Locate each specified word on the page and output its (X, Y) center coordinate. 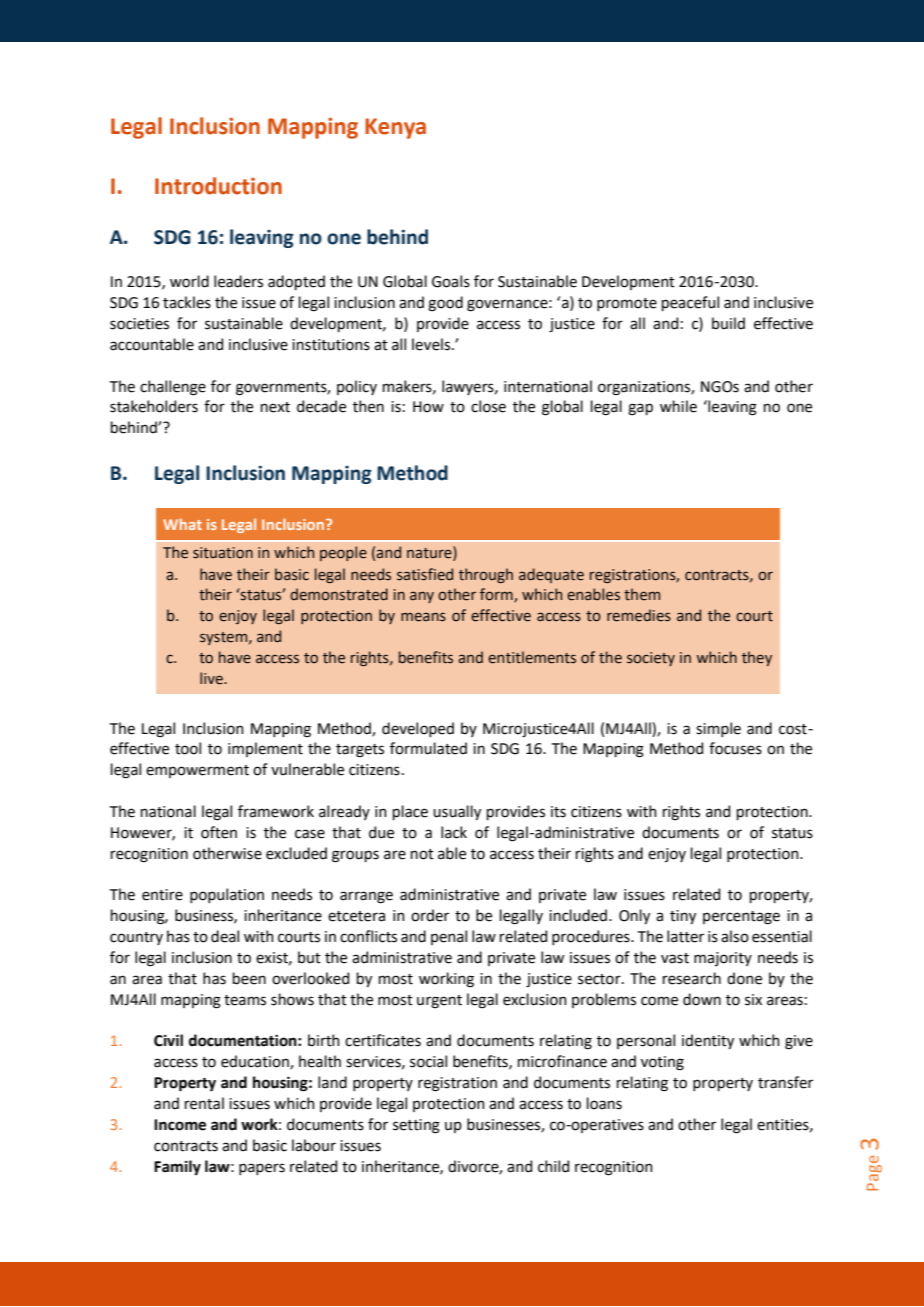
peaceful (690, 303)
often (219, 832)
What (182, 524)
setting (416, 1126)
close (488, 406)
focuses (735, 748)
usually (457, 812)
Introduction (218, 186)
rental (204, 1103)
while (678, 406)
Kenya (395, 128)
